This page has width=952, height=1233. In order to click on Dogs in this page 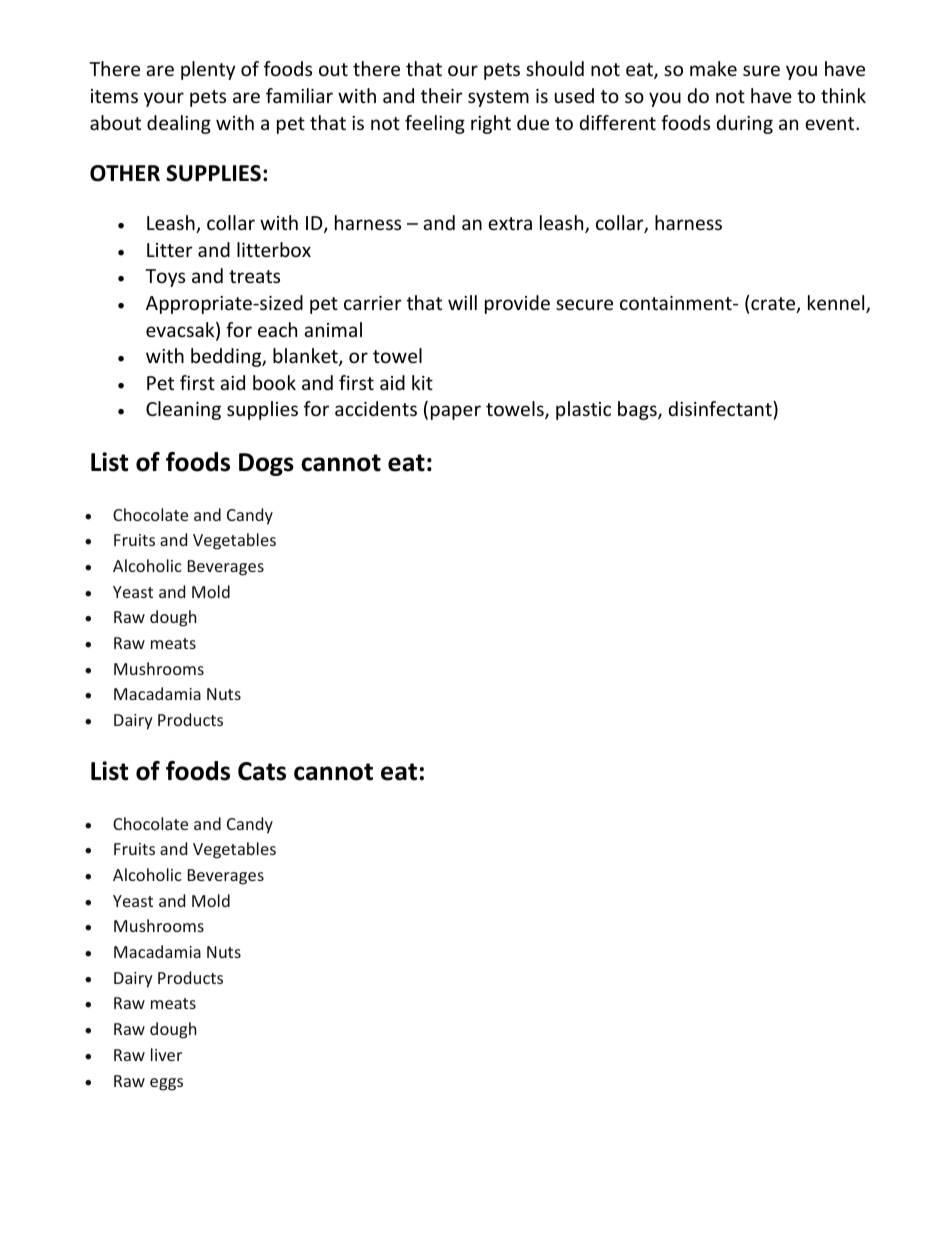, I will do `click(266, 464)`.
